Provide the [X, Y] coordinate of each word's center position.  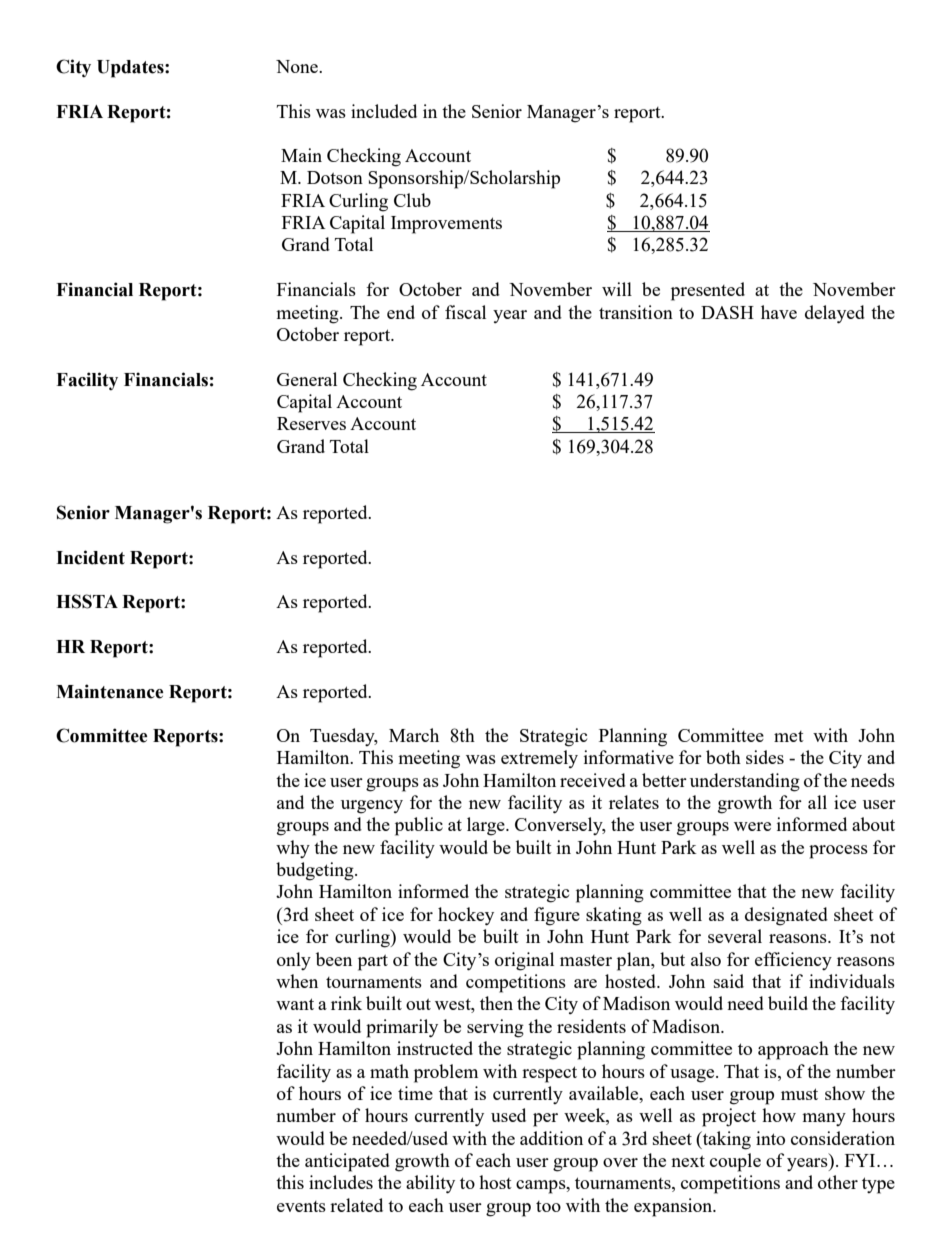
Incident [90, 557]
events [301, 1206]
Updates [131, 69]
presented [708, 291]
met [789, 736]
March [414, 735]
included [384, 111]
